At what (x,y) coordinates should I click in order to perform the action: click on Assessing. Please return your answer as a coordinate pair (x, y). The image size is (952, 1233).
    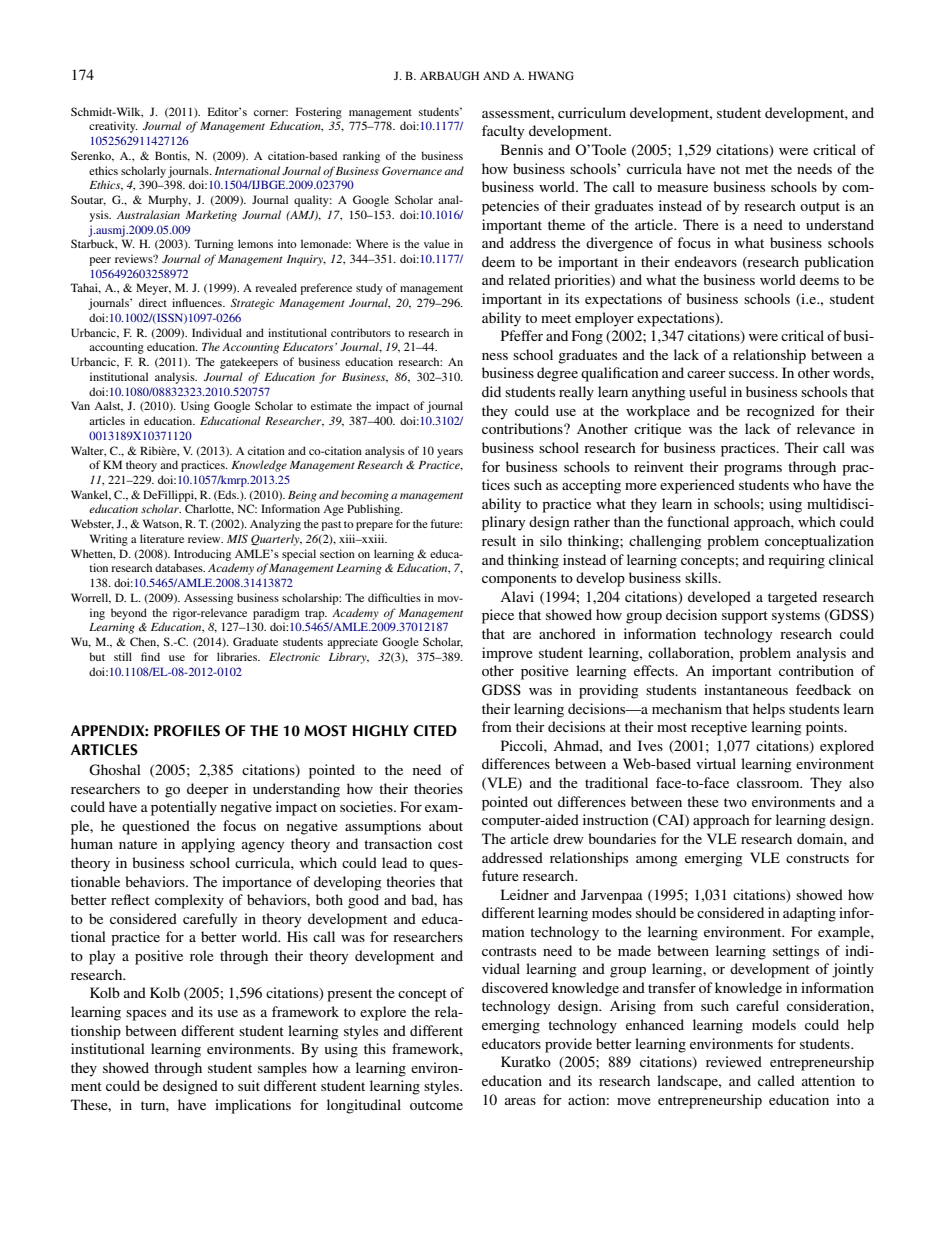
    Looking at the image, I should click on (208, 599).
